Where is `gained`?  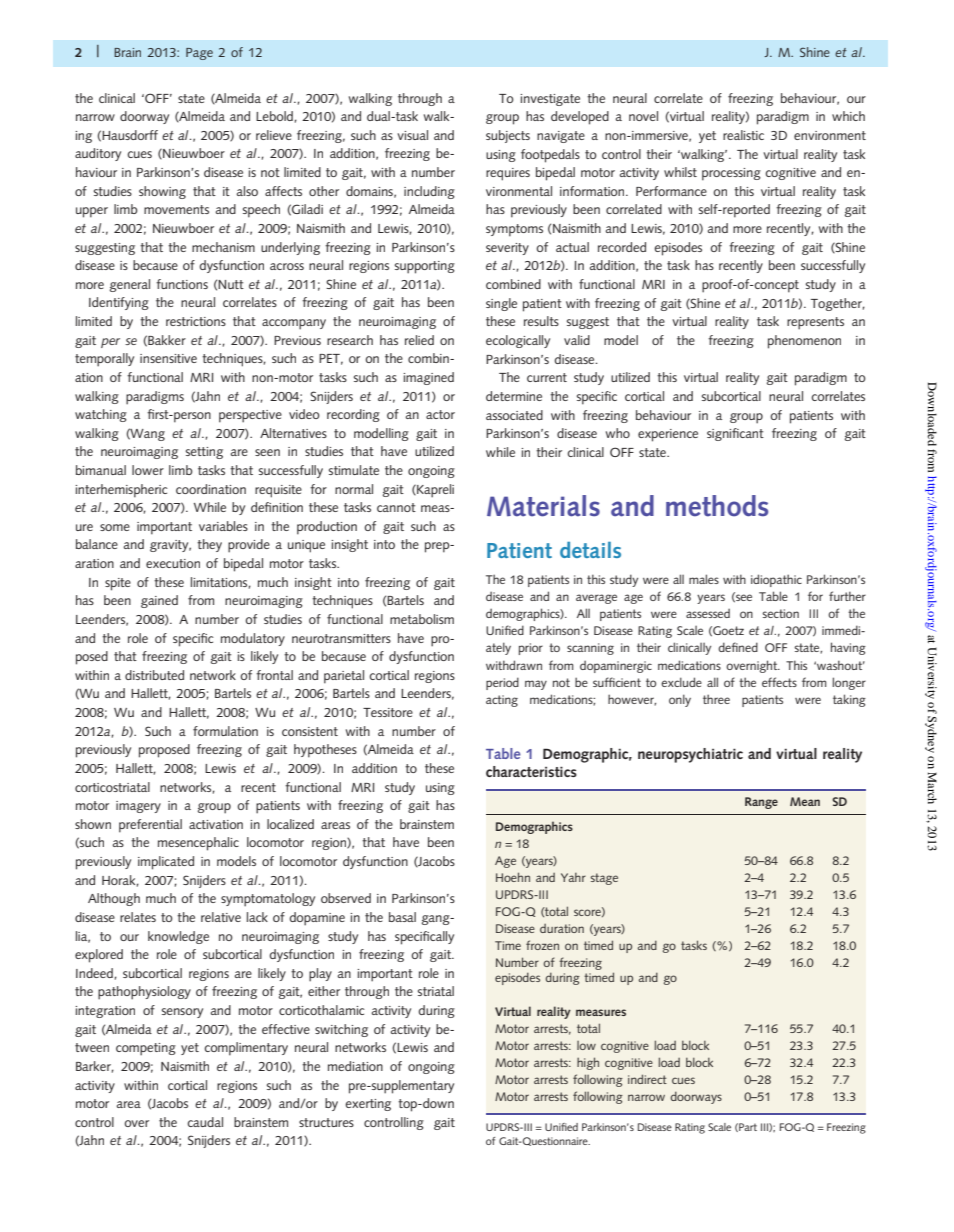
gained is located at coordinates (159, 601).
